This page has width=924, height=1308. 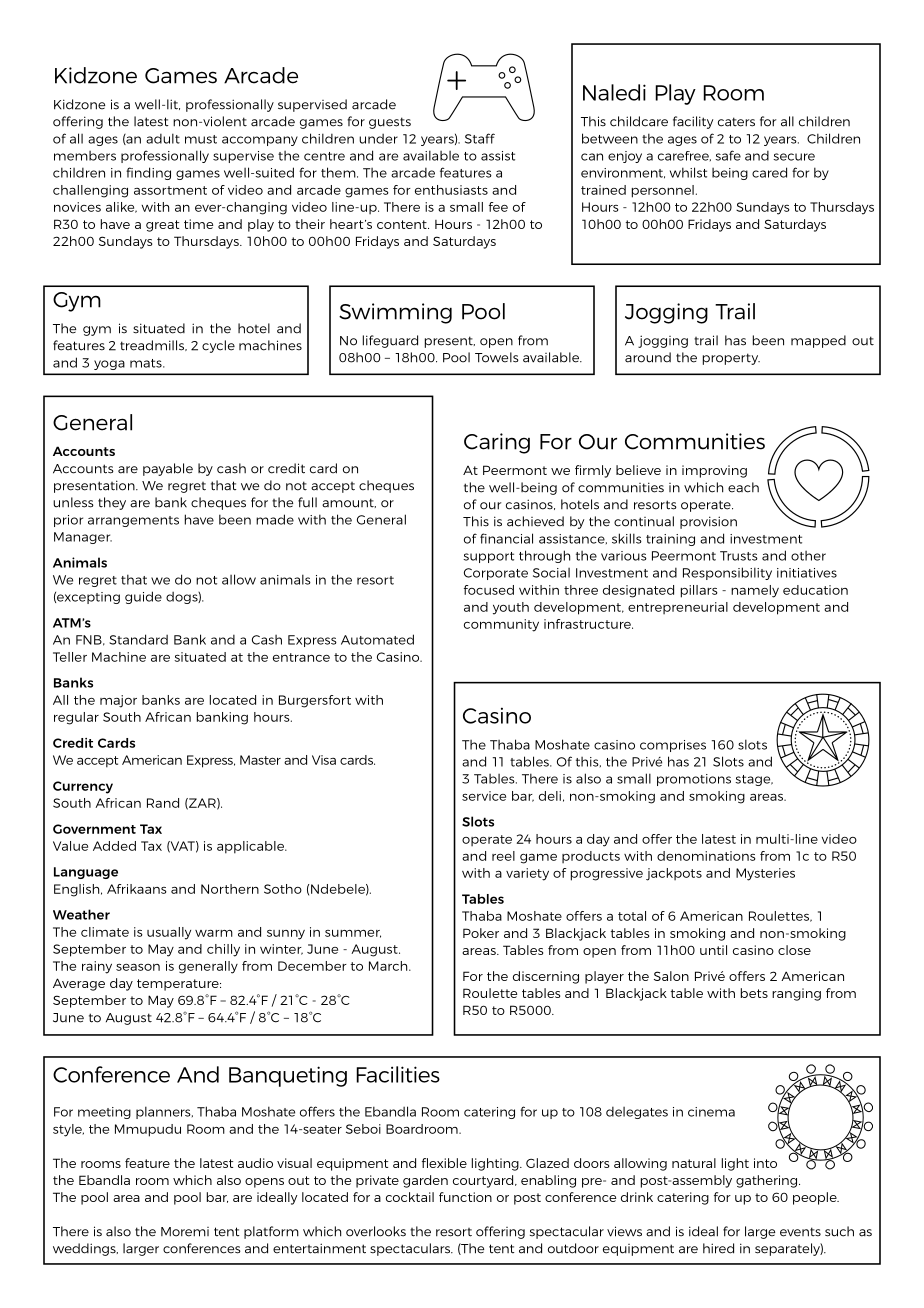 I want to click on function, so click(x=465, y=1197).
